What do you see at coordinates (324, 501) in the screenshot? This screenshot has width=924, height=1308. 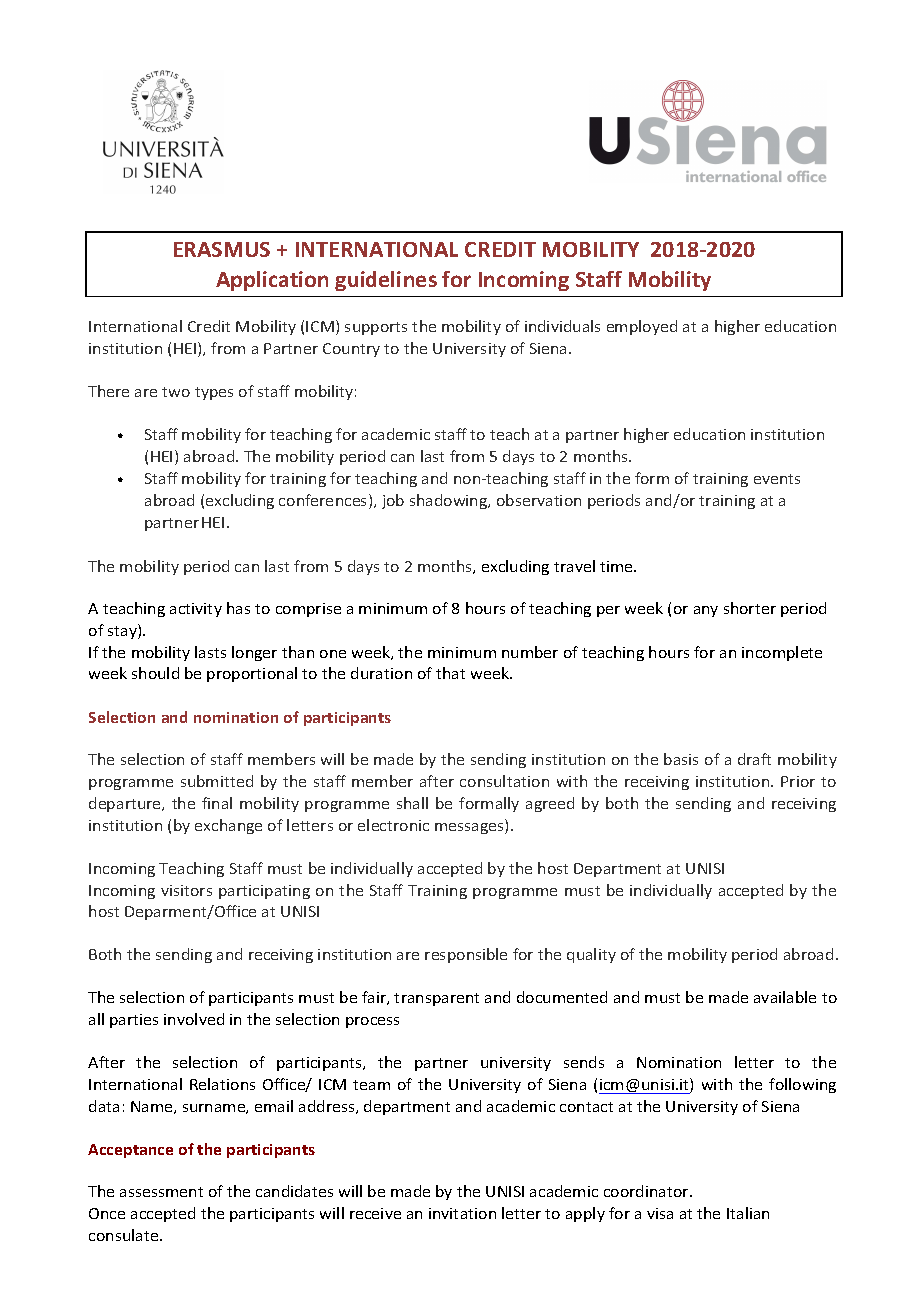 I see `conferences` at bounding box center [324, 501].
